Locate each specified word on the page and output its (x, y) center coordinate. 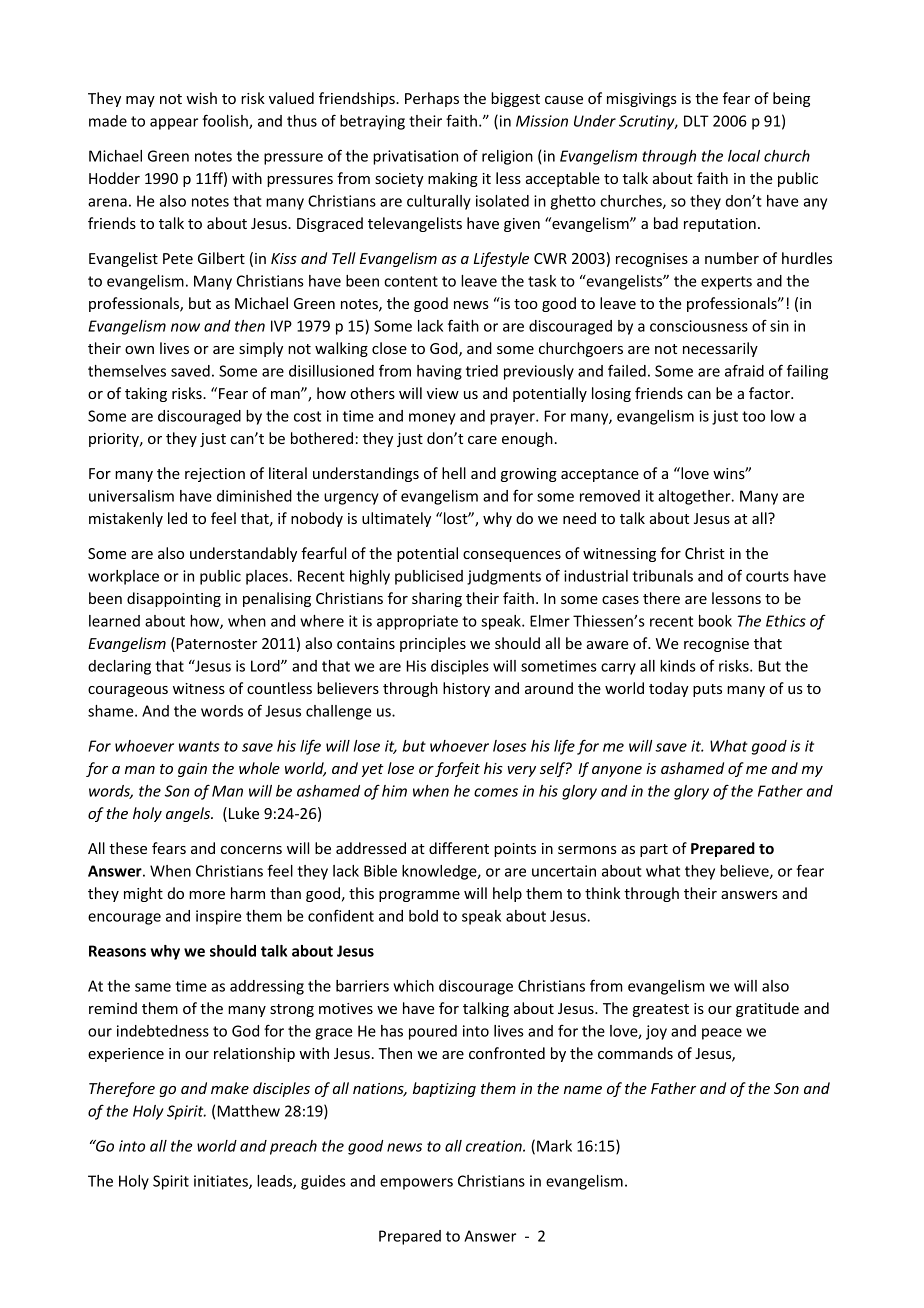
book (715, 621)
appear (174, 124)
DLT (696, 121)
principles (433, 644)
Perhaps (432, 99)
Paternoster (215, 644)
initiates (222, 1182)
